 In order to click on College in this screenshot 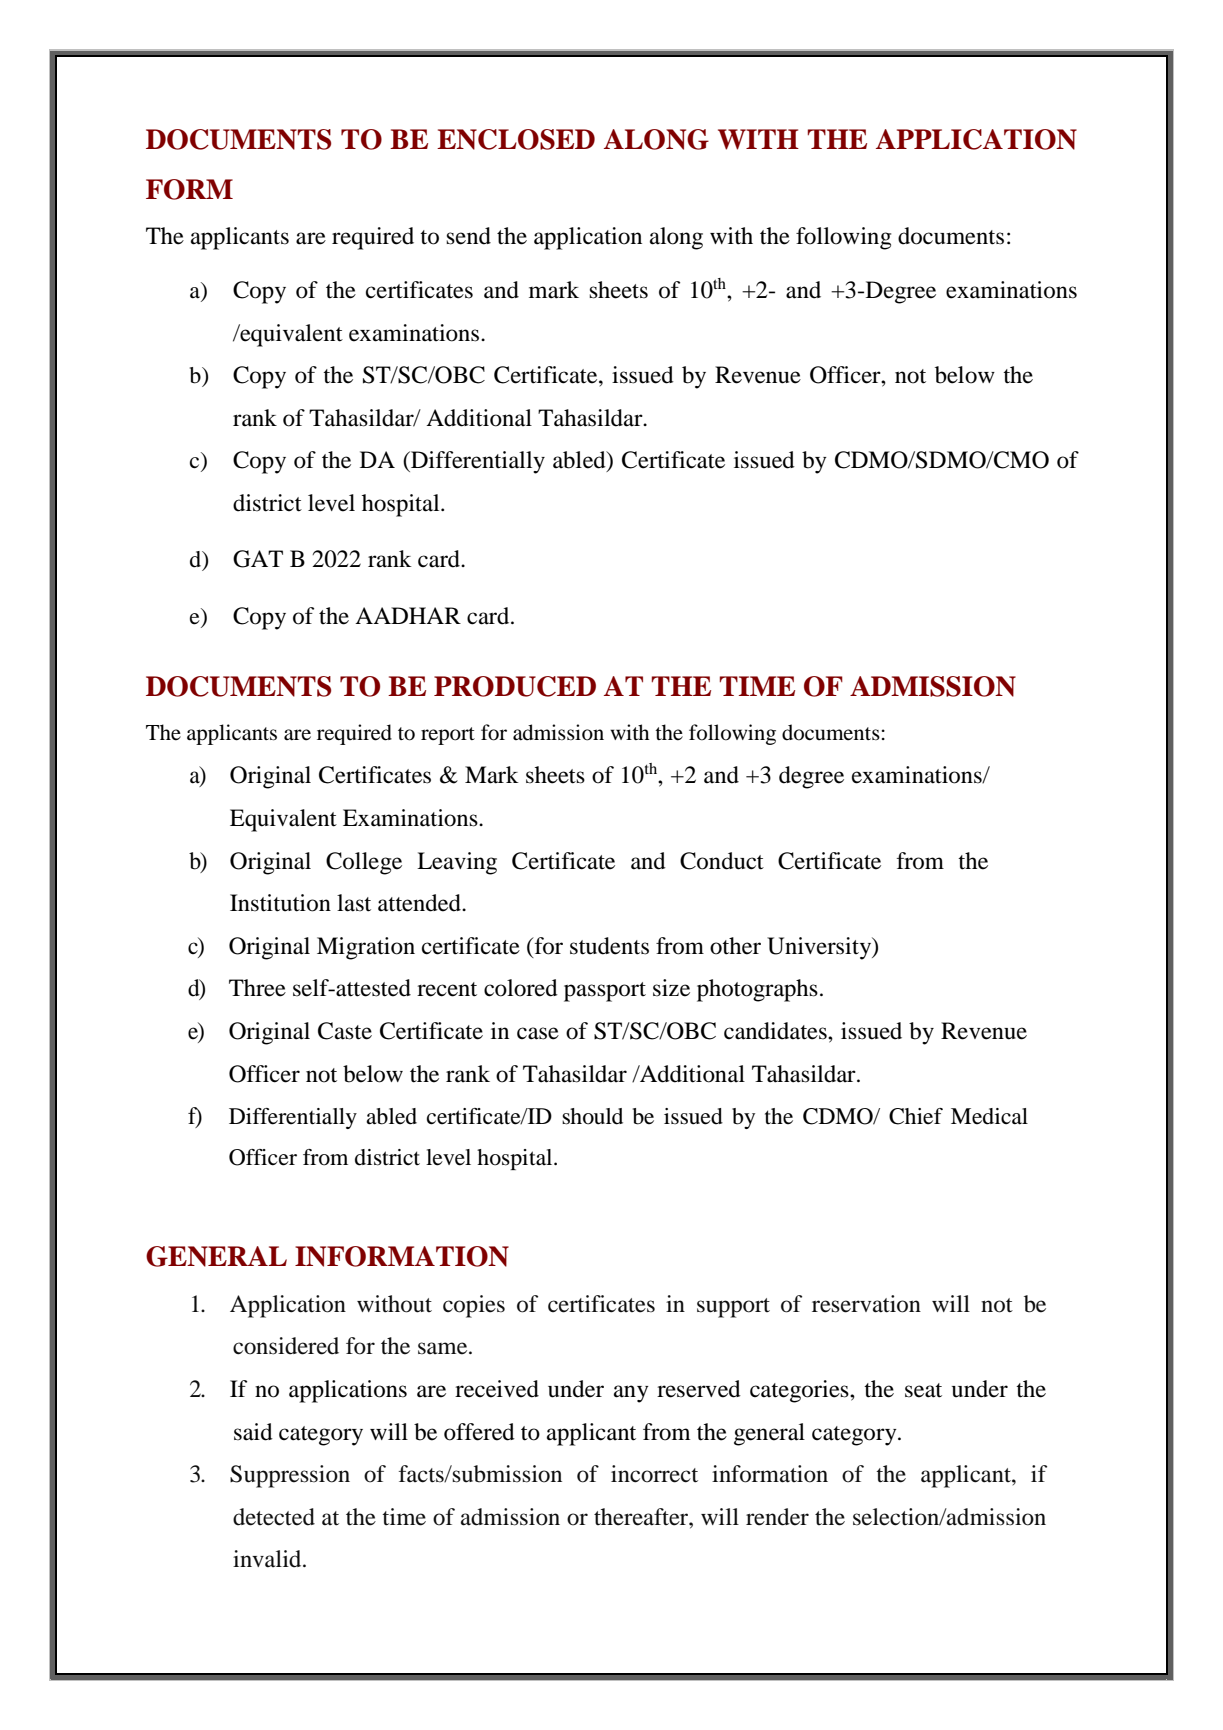, I will do `click(364, 863)`.
